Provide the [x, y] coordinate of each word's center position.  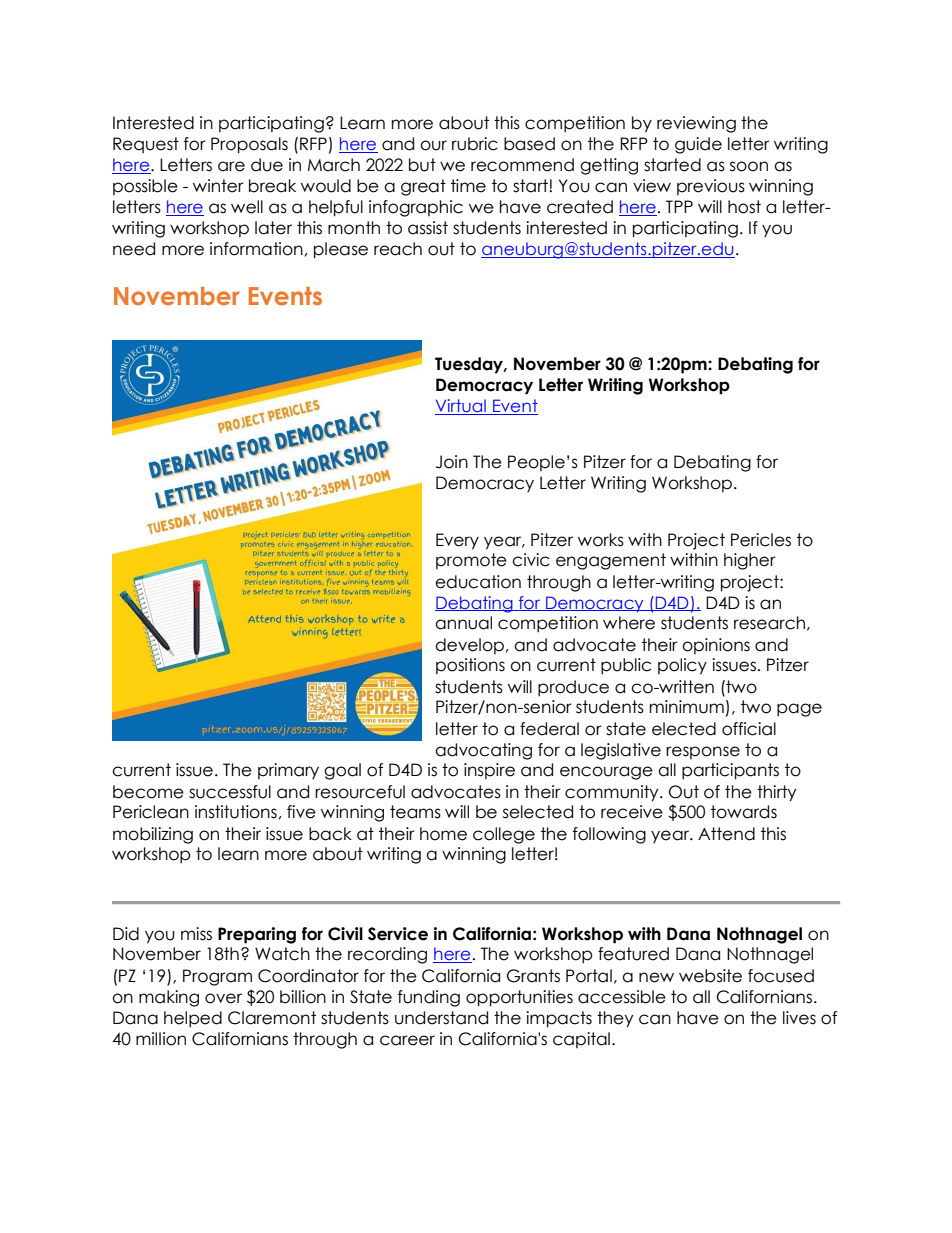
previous [711, 187]
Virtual [461, 407]
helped [193, 1019]
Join [452, 462]
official [749, 729]
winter [218, 186]
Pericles [761, 540]
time [468, 186]
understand [441, 1018]
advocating [483, 751]
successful [230, 792]
